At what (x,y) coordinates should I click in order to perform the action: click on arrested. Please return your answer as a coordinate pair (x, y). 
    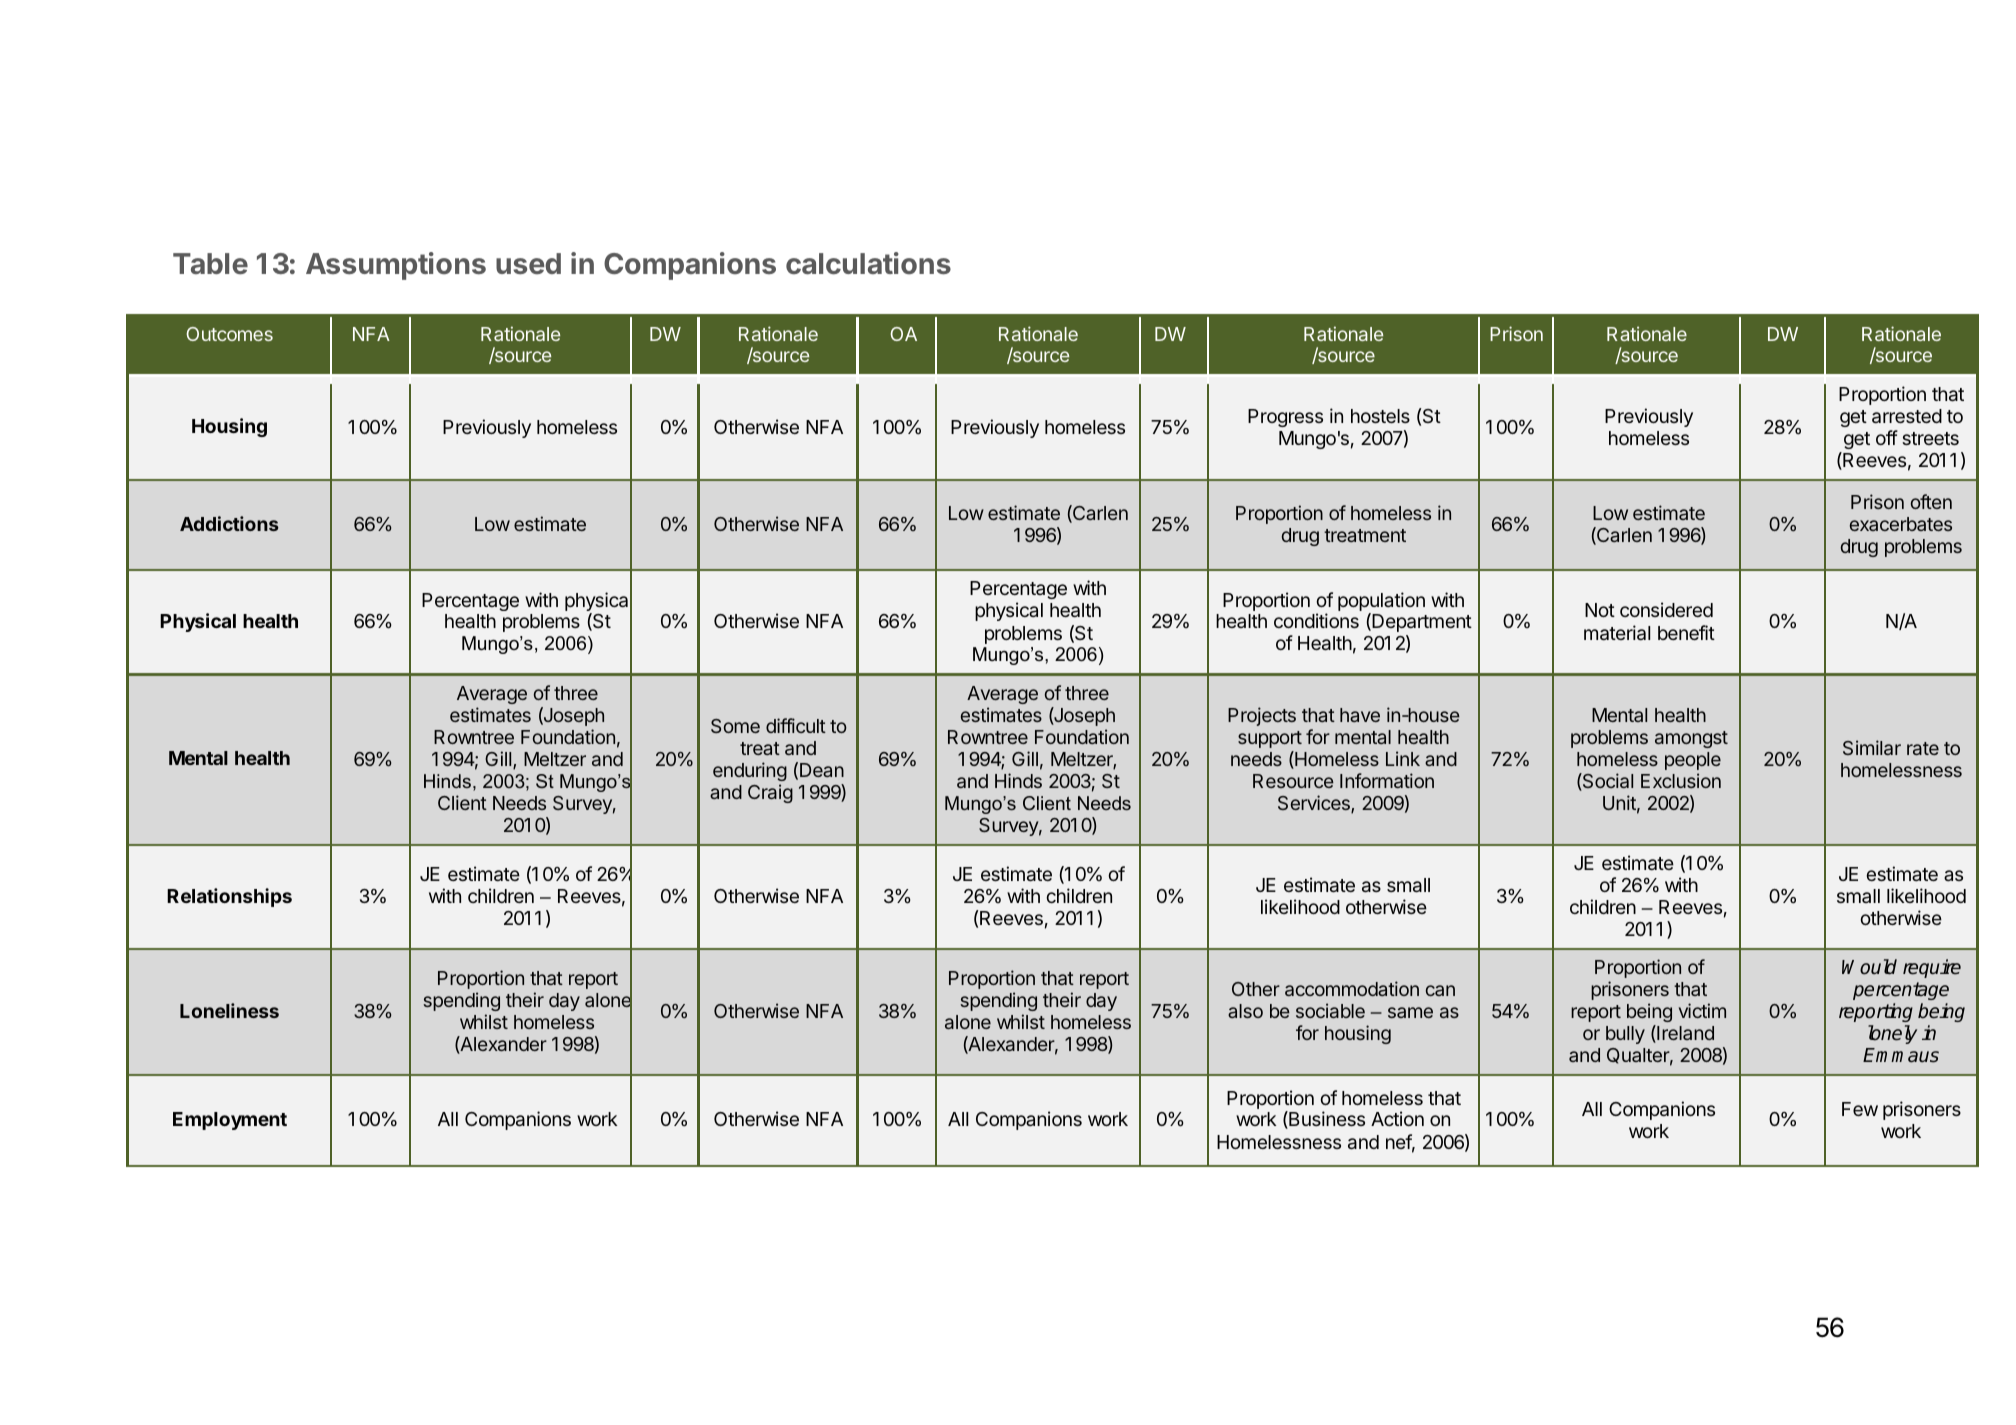
    Looking at the image, I should click on (1907, 416).
